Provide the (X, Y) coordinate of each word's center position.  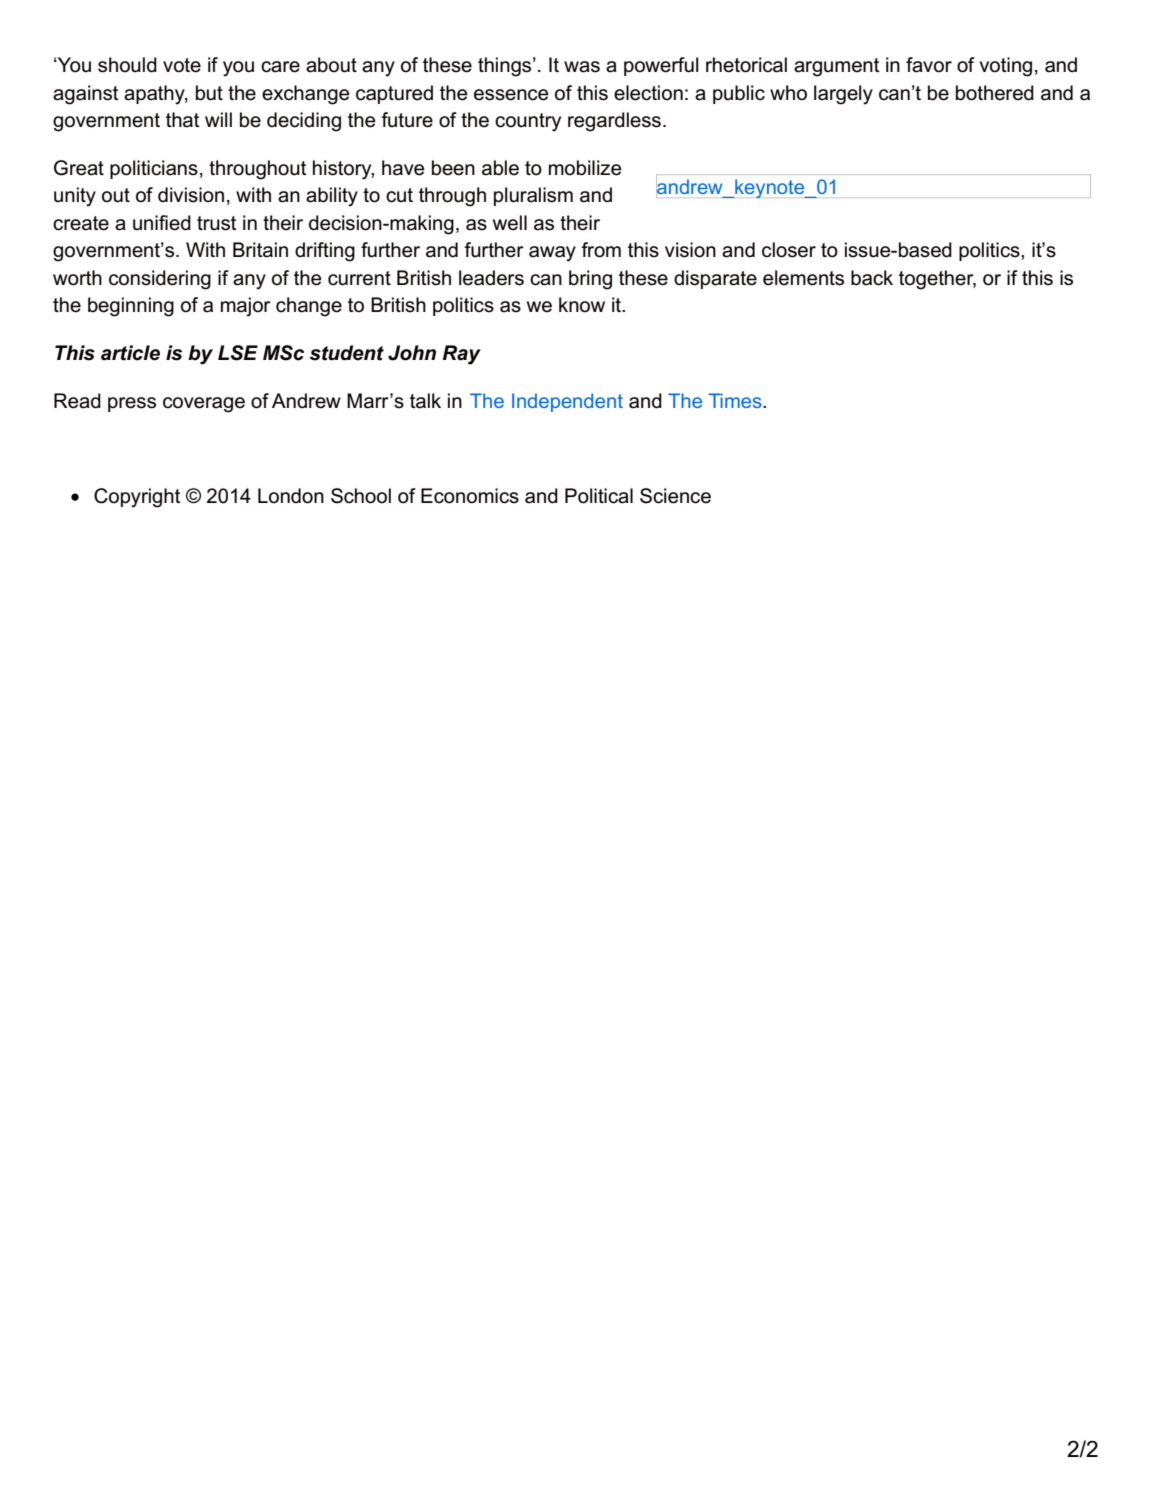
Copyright (137, 498)
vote (182, 65)
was (582, 67)
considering (160, 280)
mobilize (585, 168)
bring (590, 280)
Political (599, 496)
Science (675, 496)
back (872, 278)
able (500, 168)
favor (929, 65)
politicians (154, 169)
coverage (204, 405)
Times (736, 400)
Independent (567, 402)
